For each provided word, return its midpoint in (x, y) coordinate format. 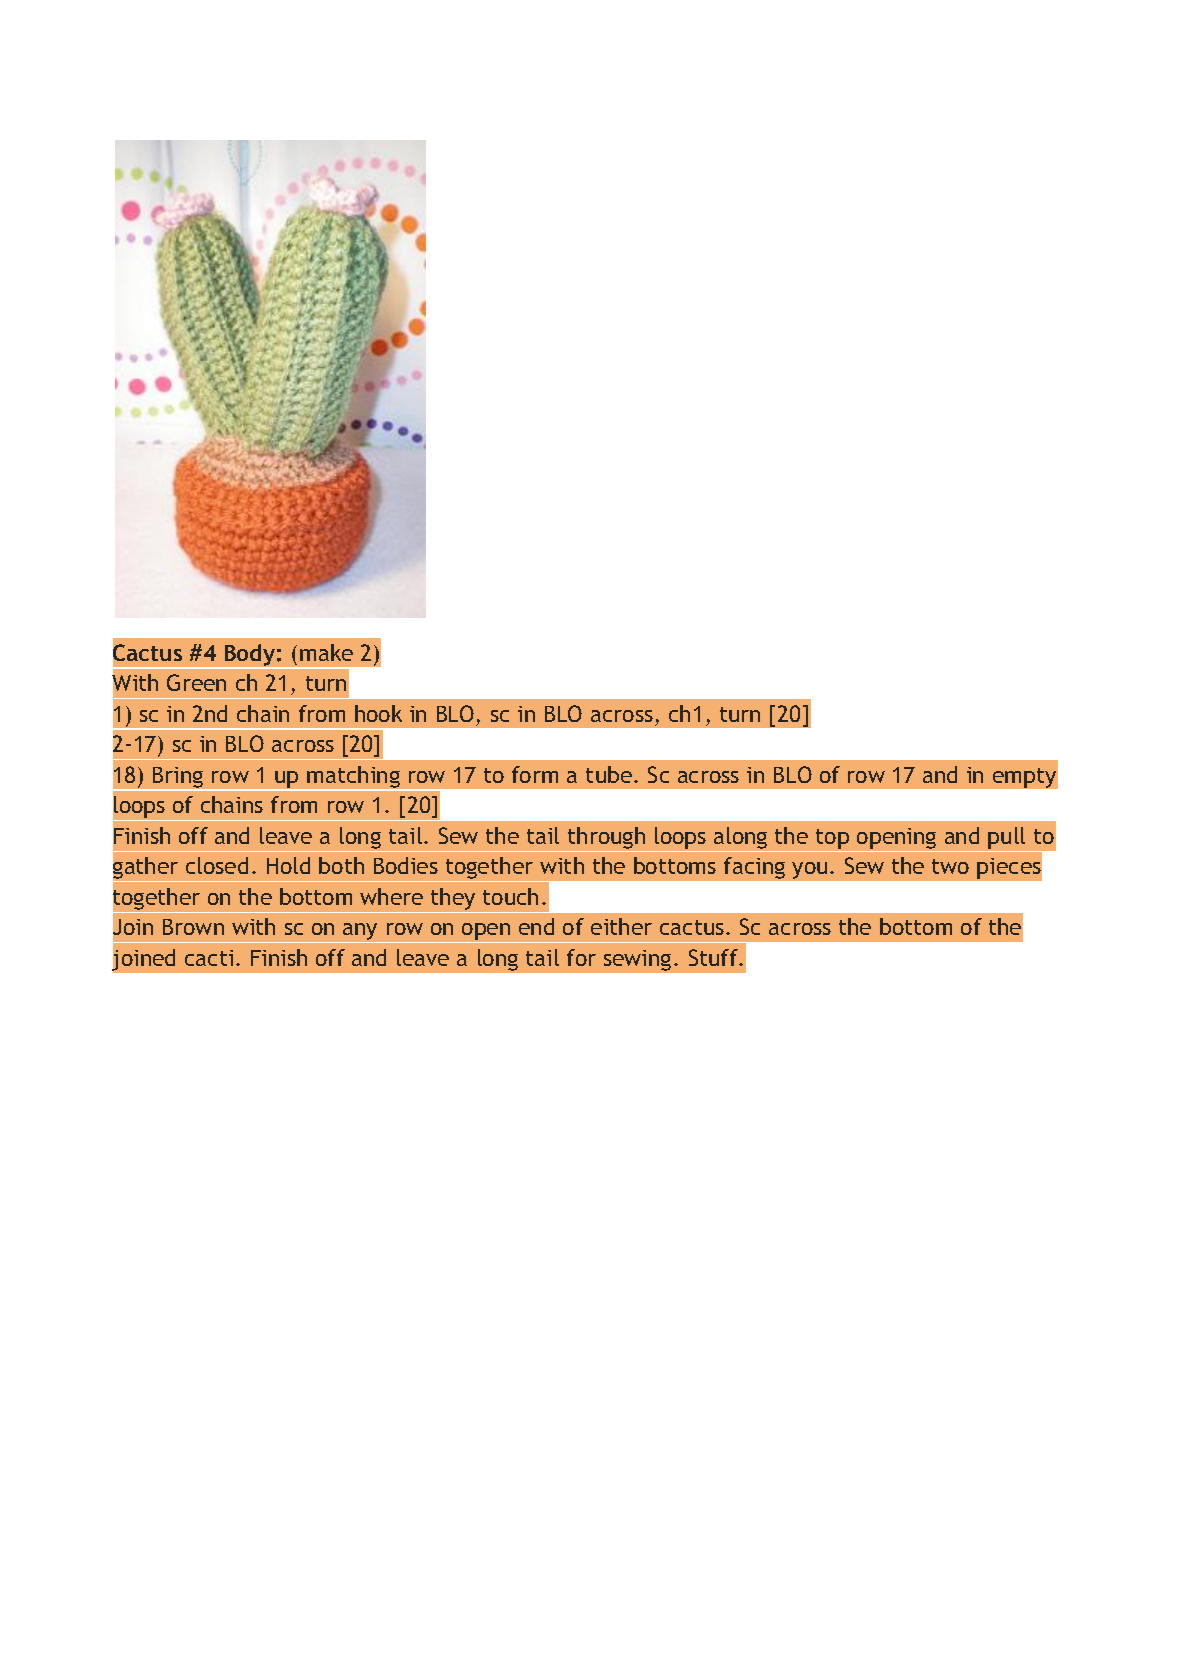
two (950, 866)
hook (378, 713)
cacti (209, 958)
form (535, 774)
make (326, 652)
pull (1006, 838)
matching (354, 778)
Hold (288, 865)
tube (610, 774)
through (606, 838)
